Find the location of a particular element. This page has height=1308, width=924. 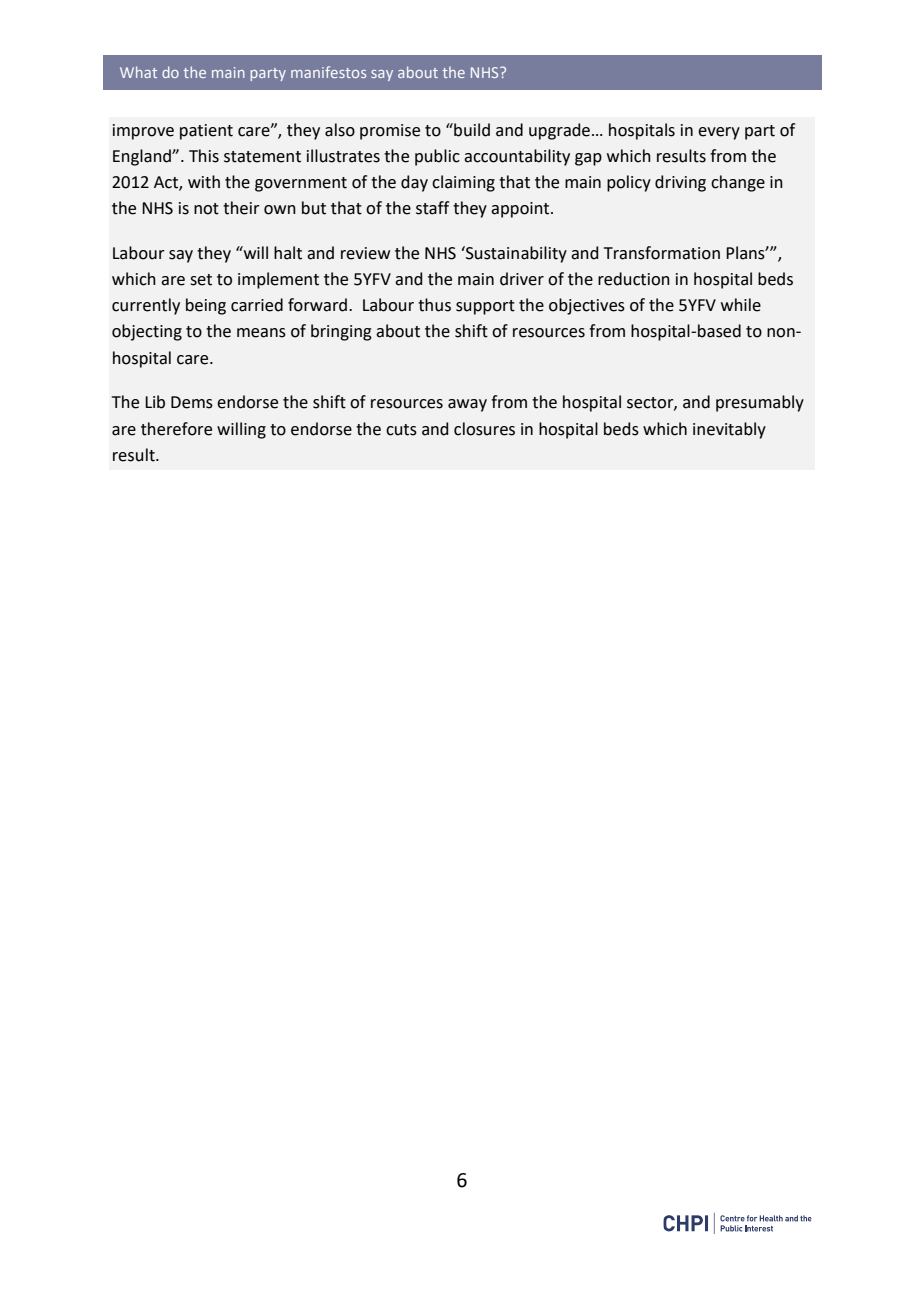

Transformation is located at coordinates (662, 253).
